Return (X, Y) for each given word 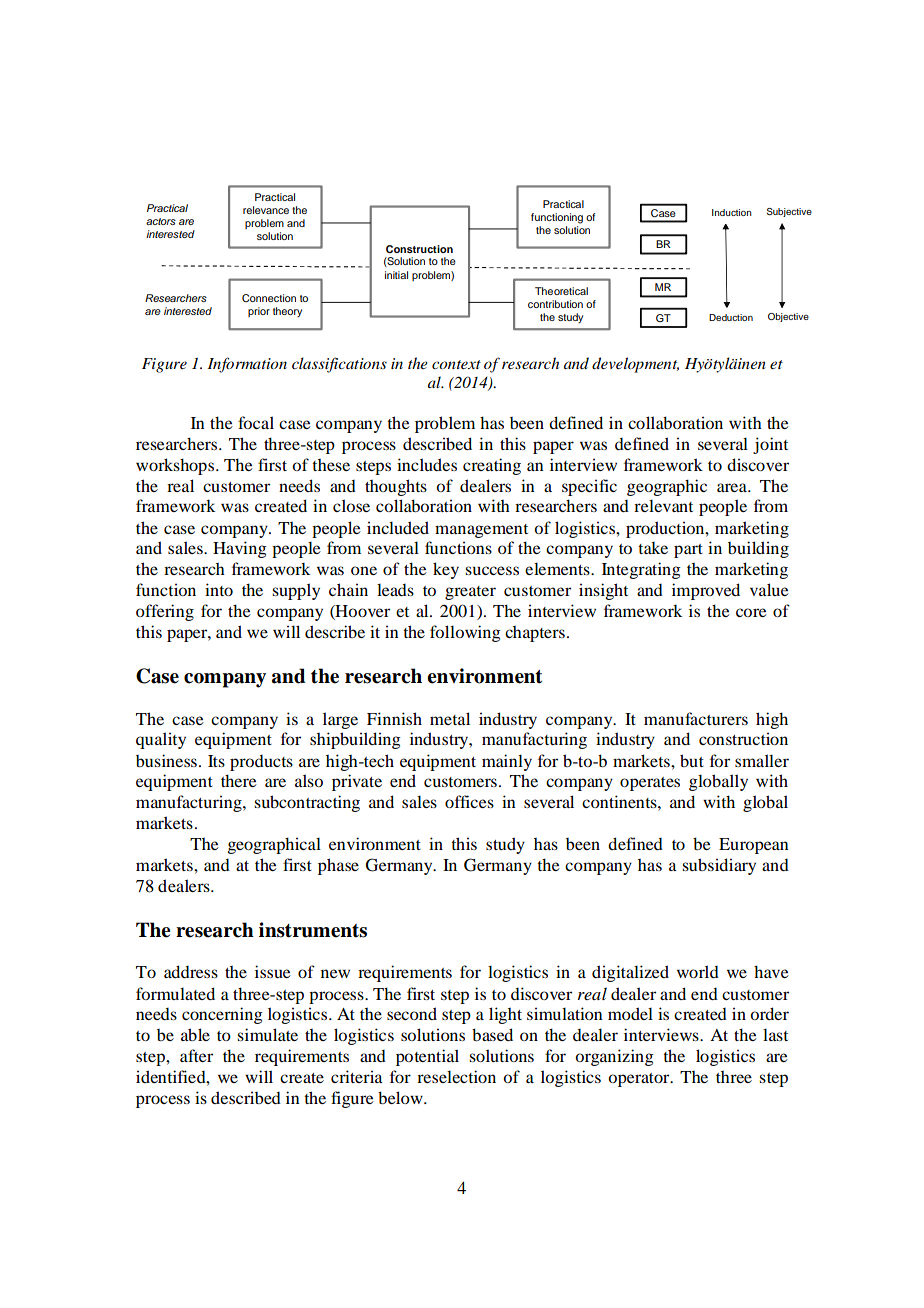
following (465, 633)
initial (396, 275)
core (751, 612)
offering (165, 612)
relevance (266, 210)
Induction (732, 212)
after (196, 1055)
